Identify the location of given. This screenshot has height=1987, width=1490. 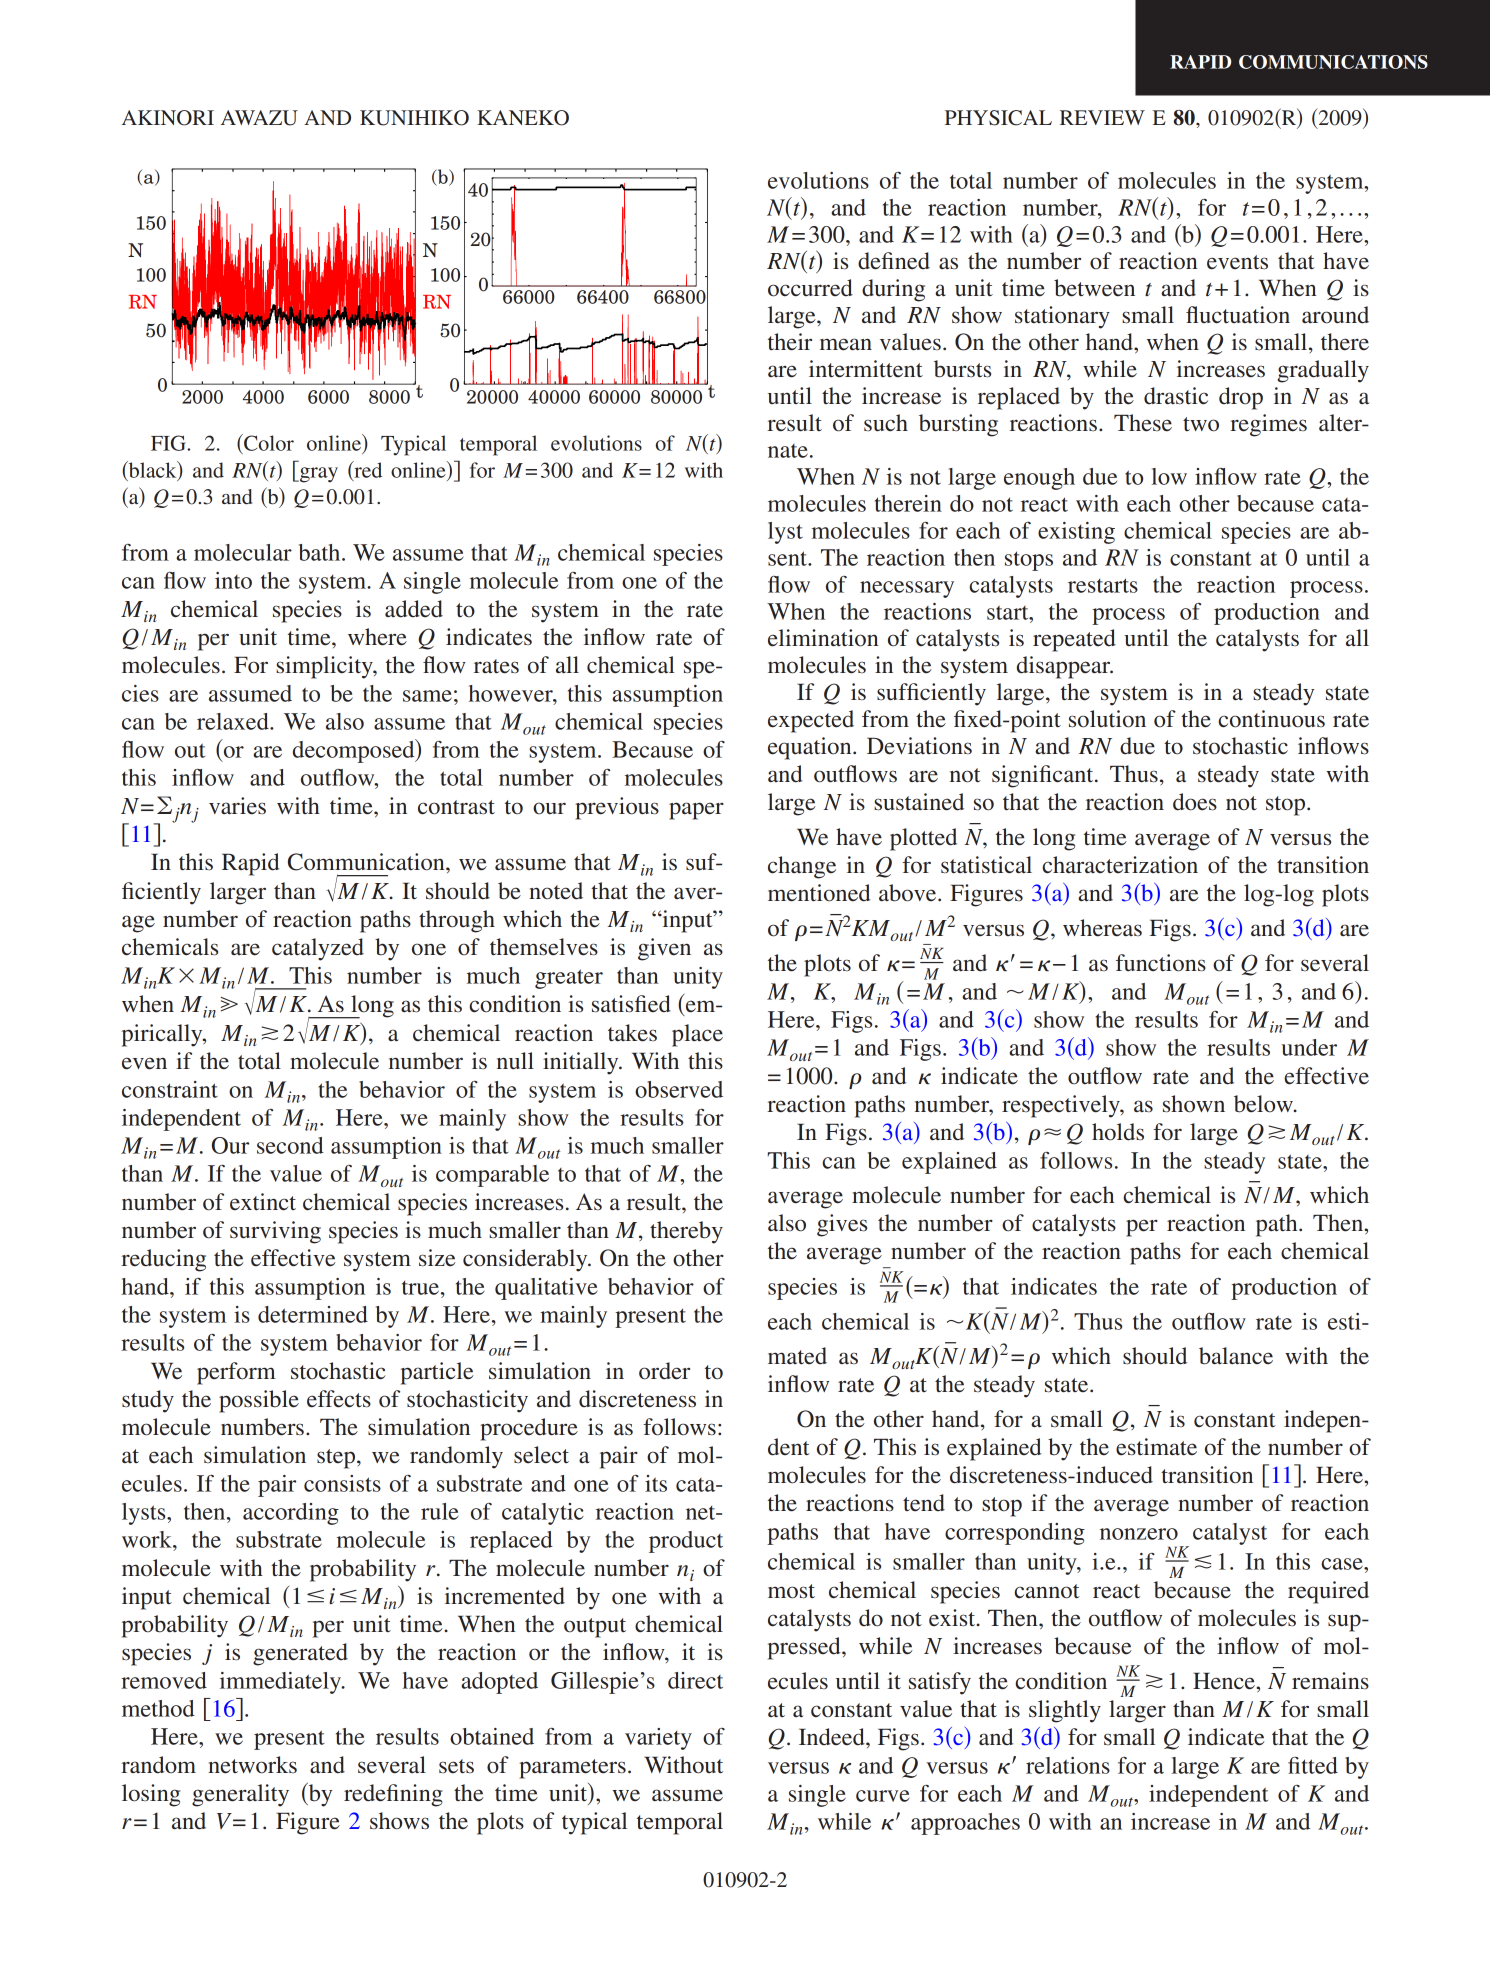
(664, 949).
